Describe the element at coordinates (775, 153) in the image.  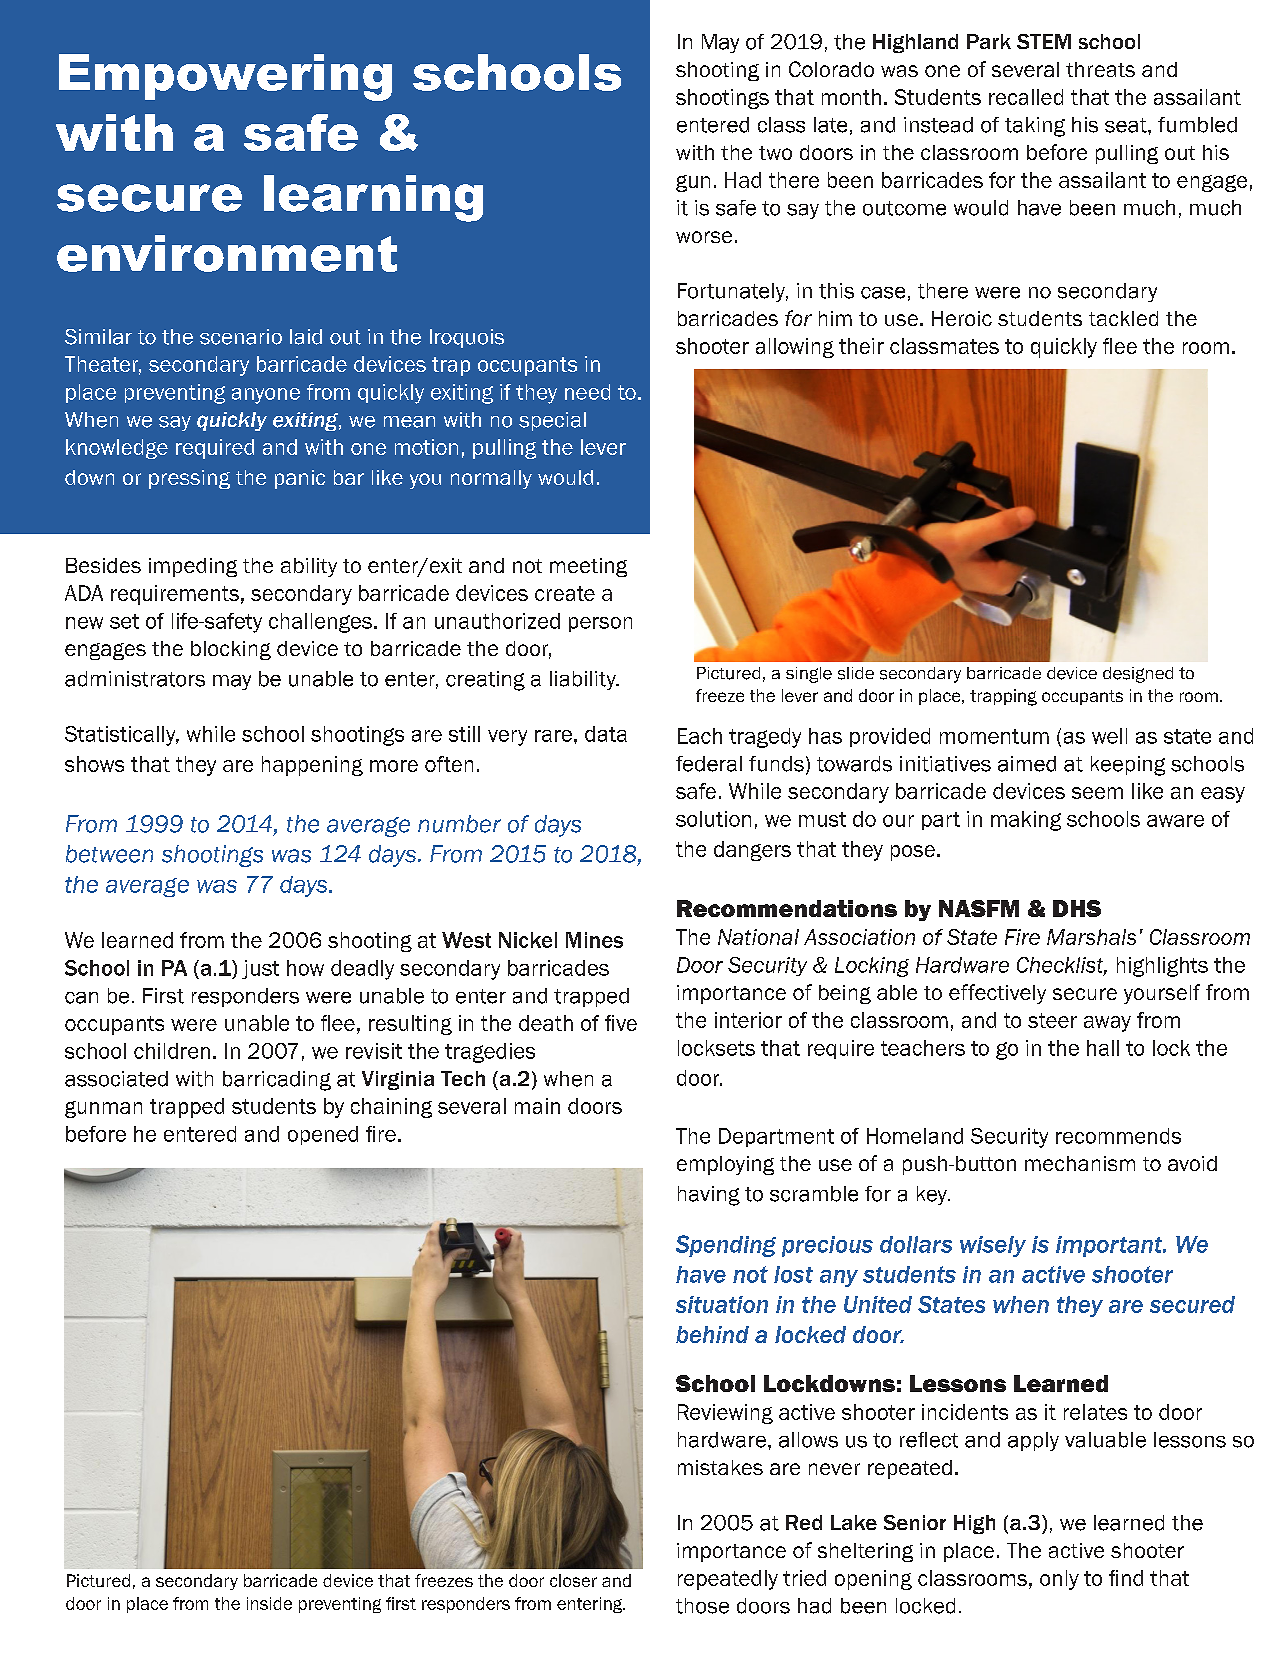
I see `two` at that location.
